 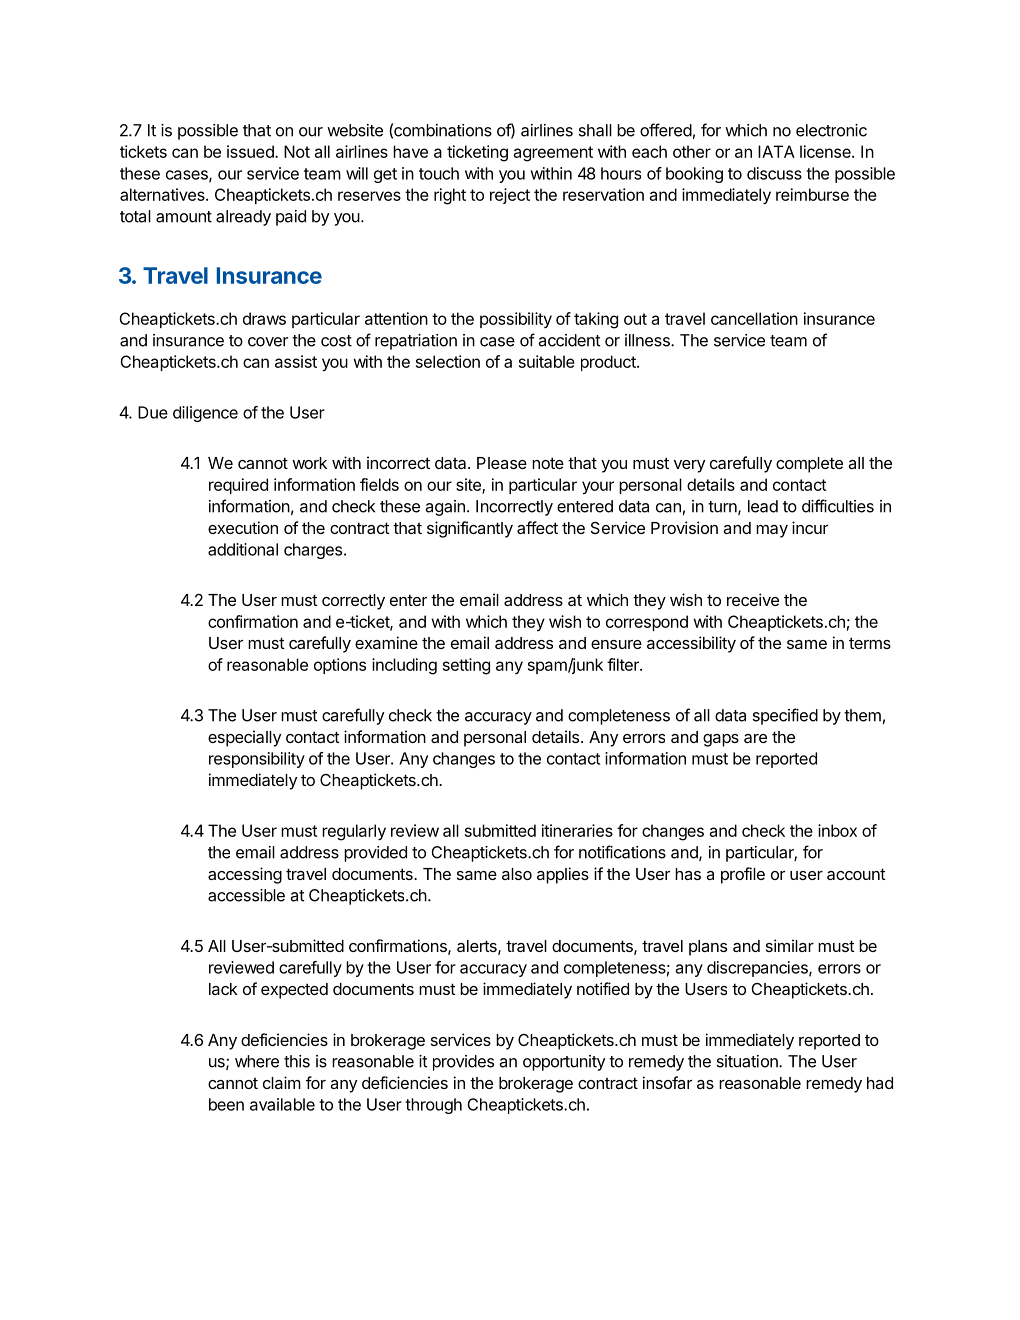 What do you see at coordinates (251, 151) in the document?
I see `issued` at bounding box center [251, 151].
